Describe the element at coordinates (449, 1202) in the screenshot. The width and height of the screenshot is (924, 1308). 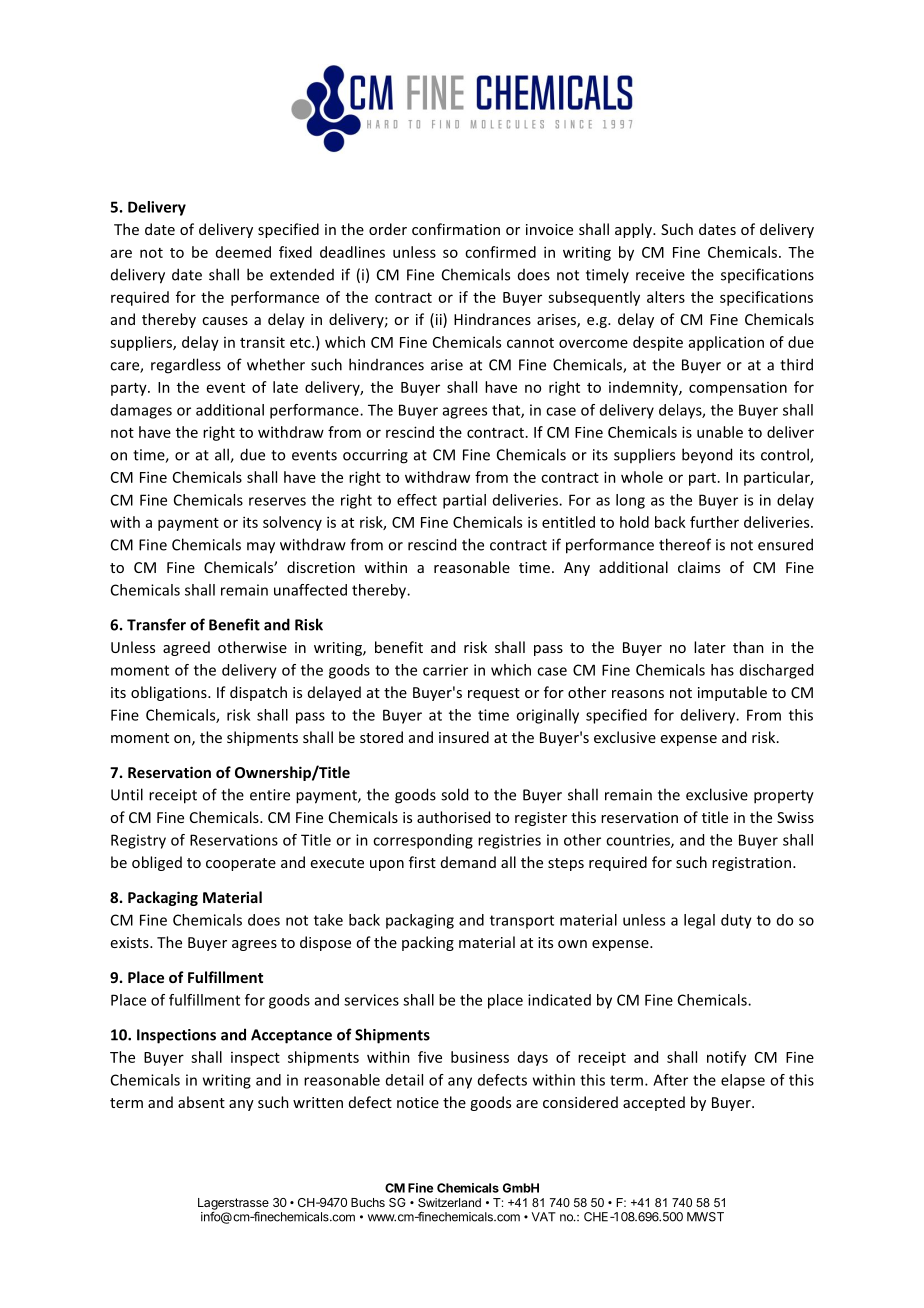
I see `Switzerland` at that location.
